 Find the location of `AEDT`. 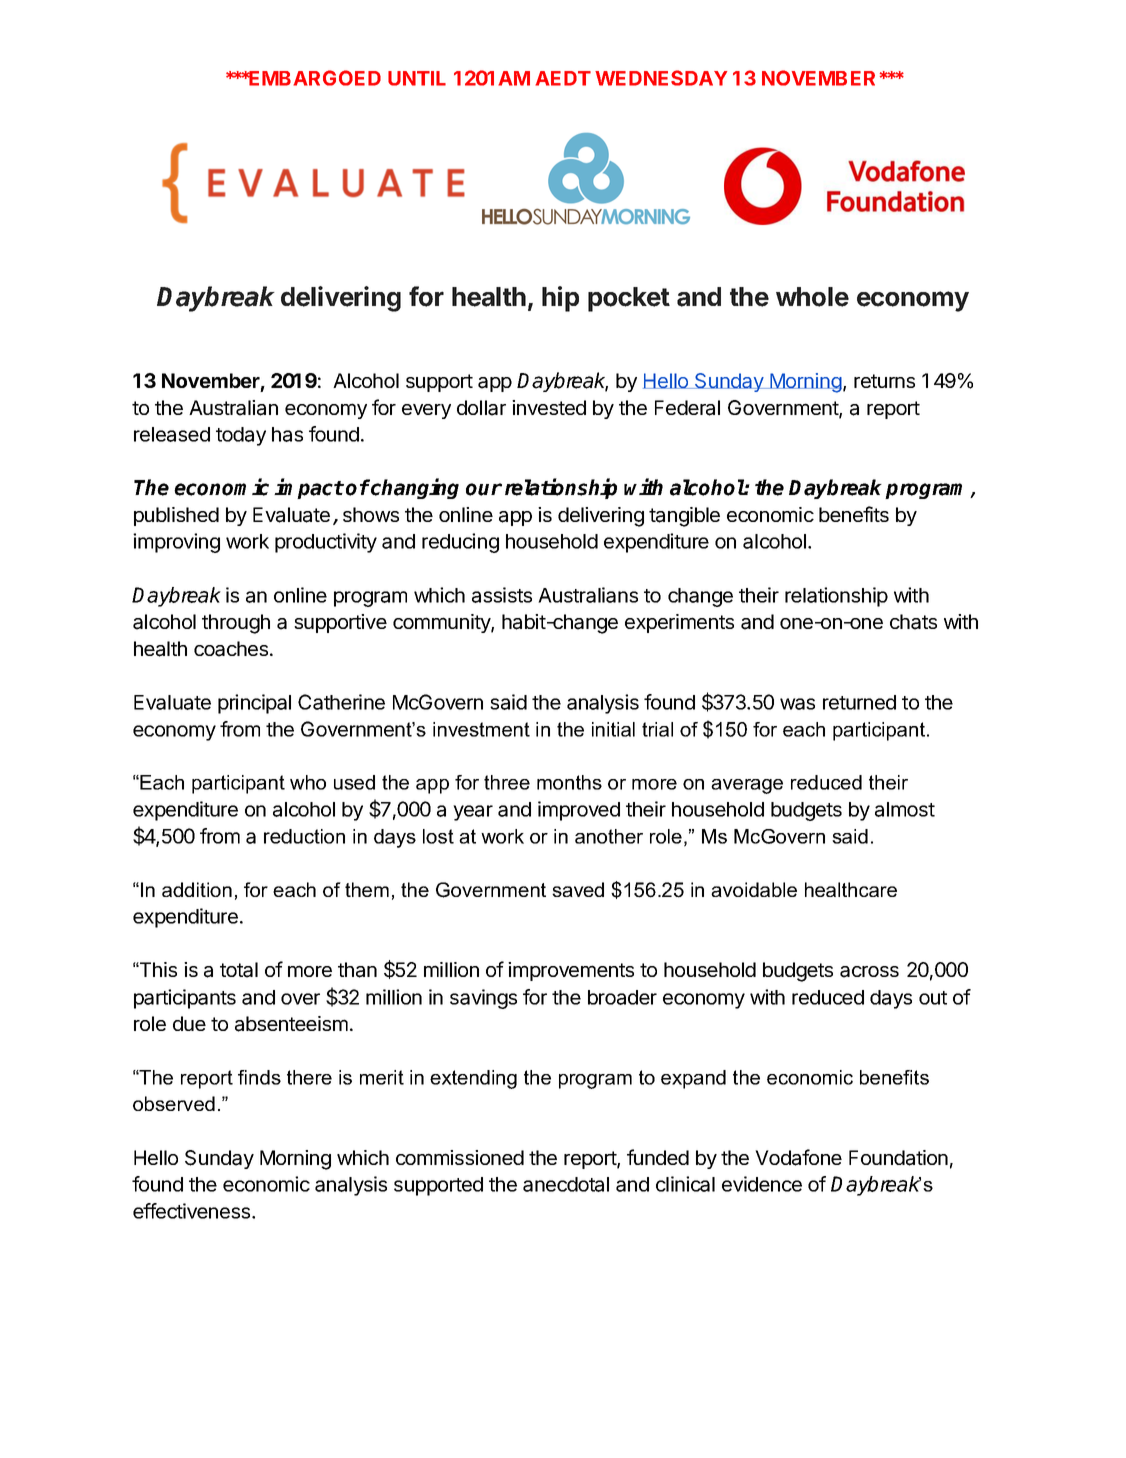

AEDT is located at coordinates (563, 78).
